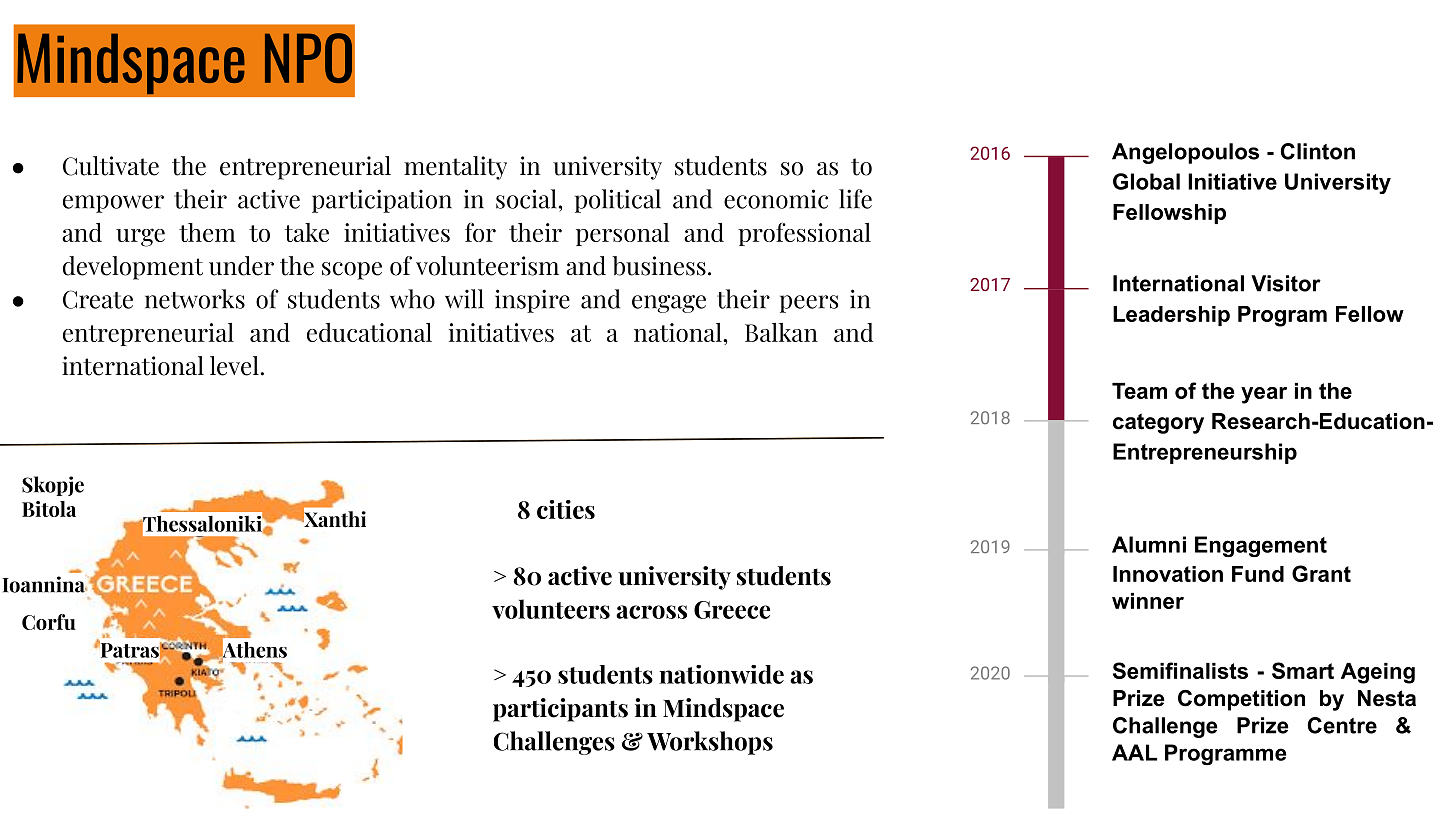  Describe the element at coordinates (308, 58) in the image. I see `NPO` at that location.
